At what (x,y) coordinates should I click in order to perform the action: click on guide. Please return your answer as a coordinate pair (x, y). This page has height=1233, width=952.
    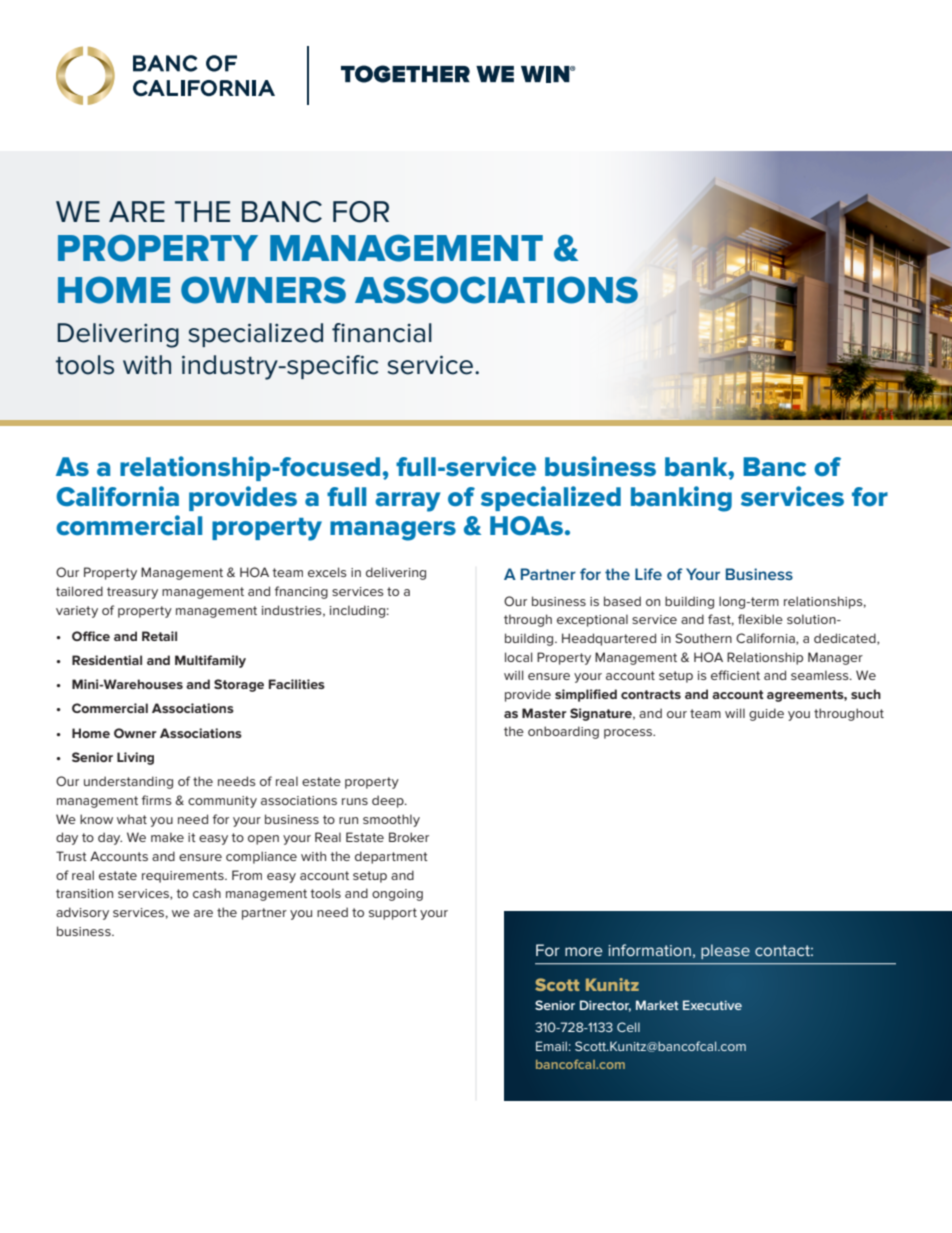
    Looking at the image, I should click on (766, 714).
